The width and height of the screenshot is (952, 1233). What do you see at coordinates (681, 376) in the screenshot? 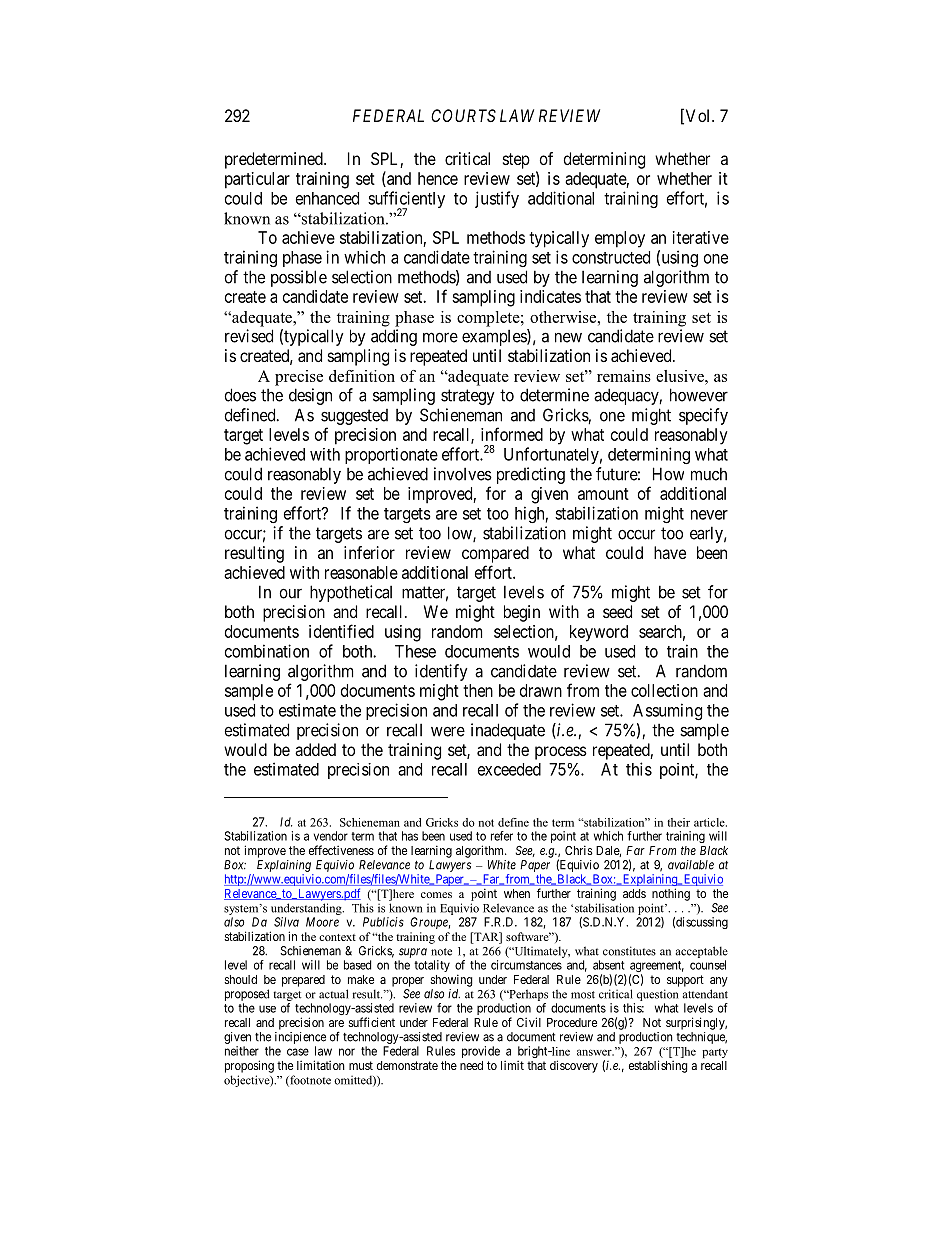
I see `elusive` at bounding box center [681, 376].
